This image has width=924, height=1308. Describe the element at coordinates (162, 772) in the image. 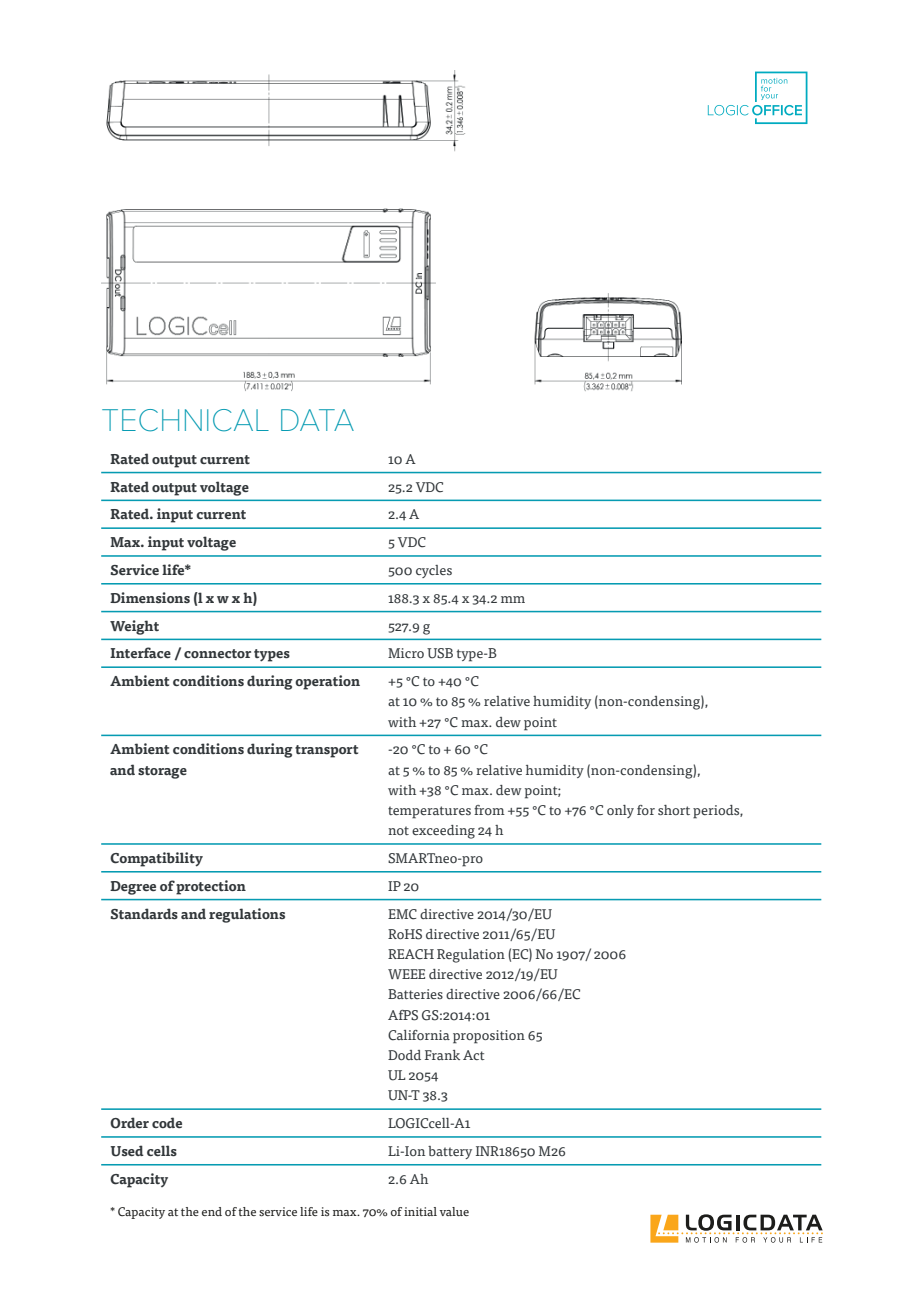

I see `storage` at that location.
